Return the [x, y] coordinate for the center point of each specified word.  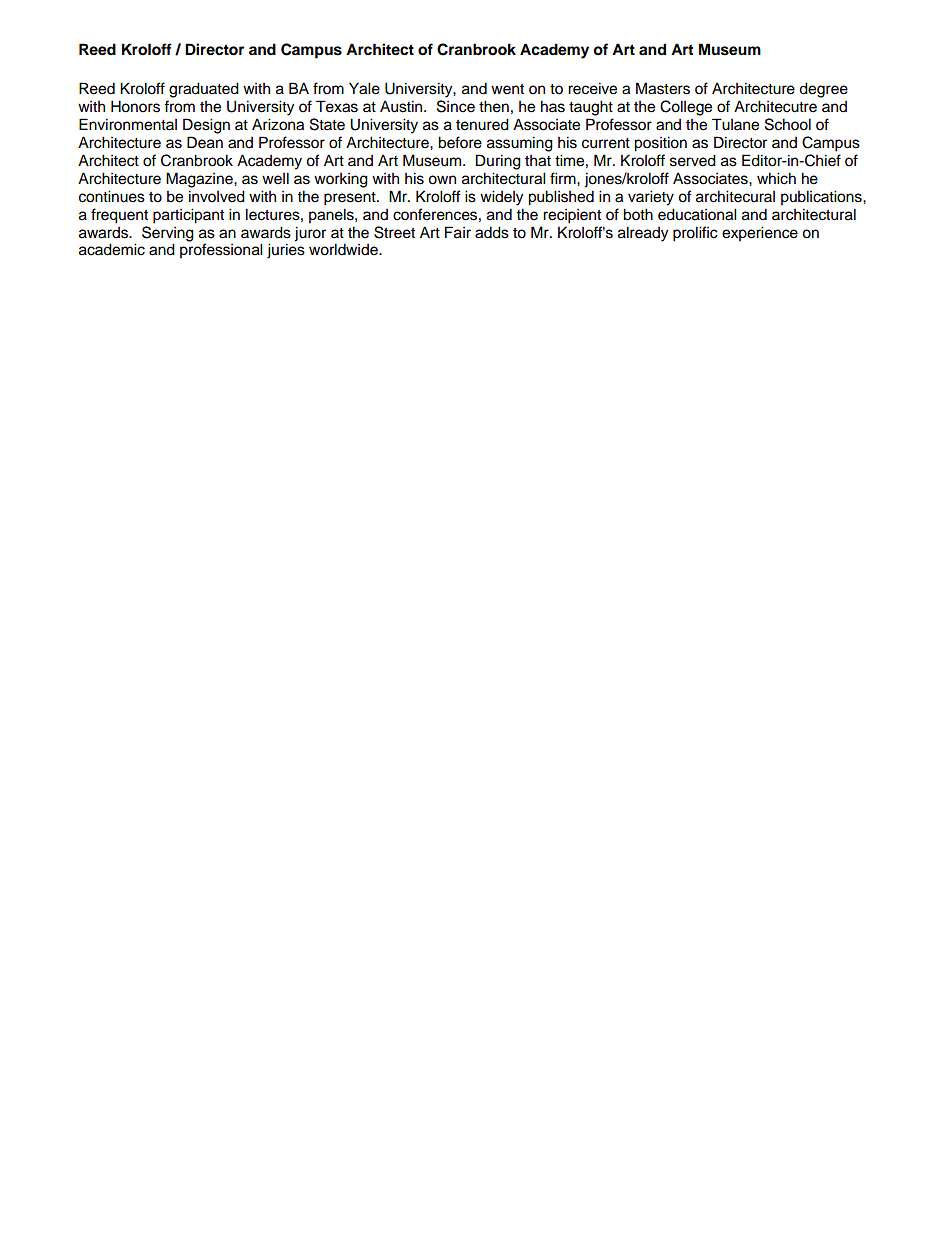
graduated [204, 90]
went [507, 89]
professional [221, 251]
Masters [663, 88]
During [498, 162]
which [776, 178]
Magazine [200, 180]
